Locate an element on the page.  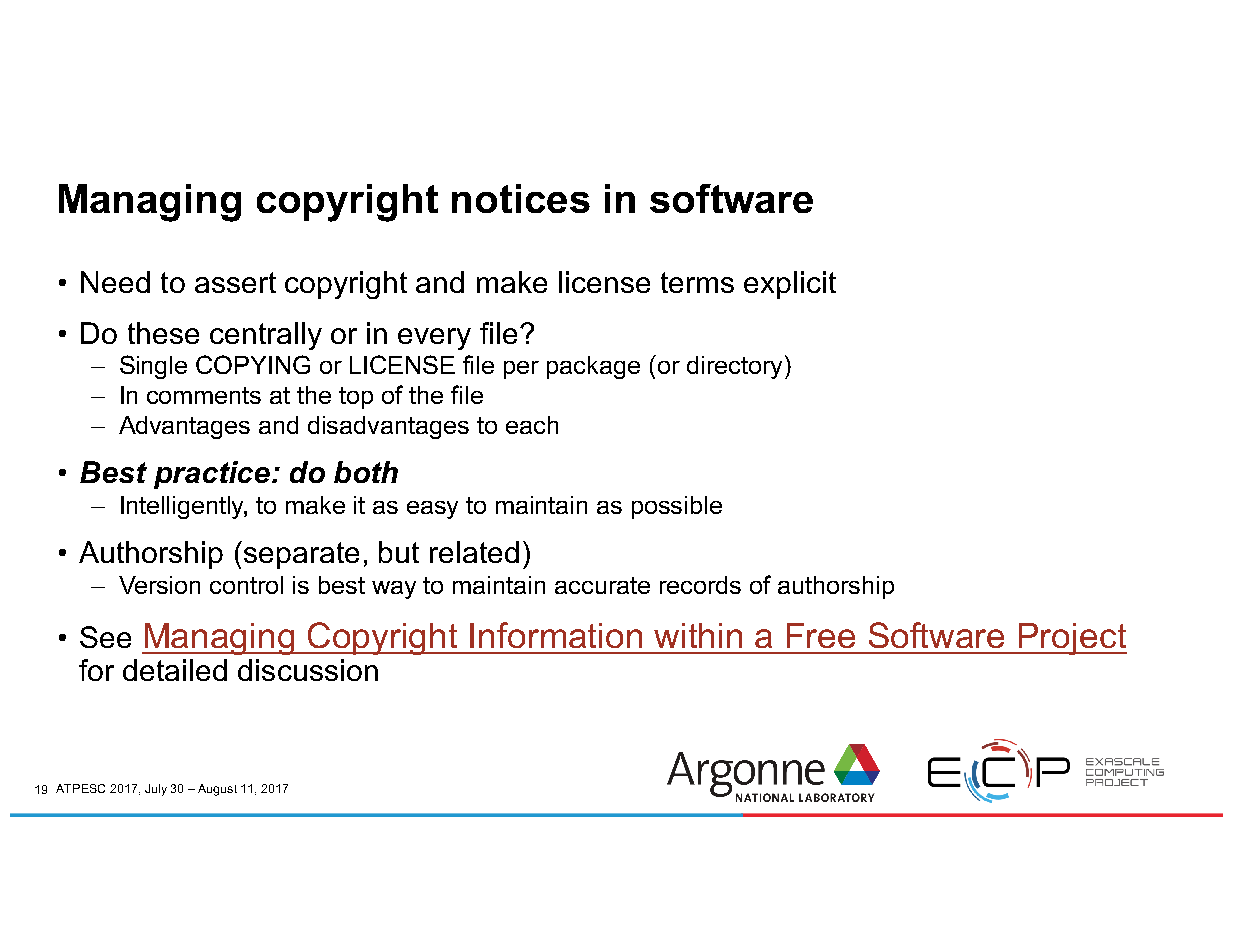
August is located at coordinates (217, 790).
